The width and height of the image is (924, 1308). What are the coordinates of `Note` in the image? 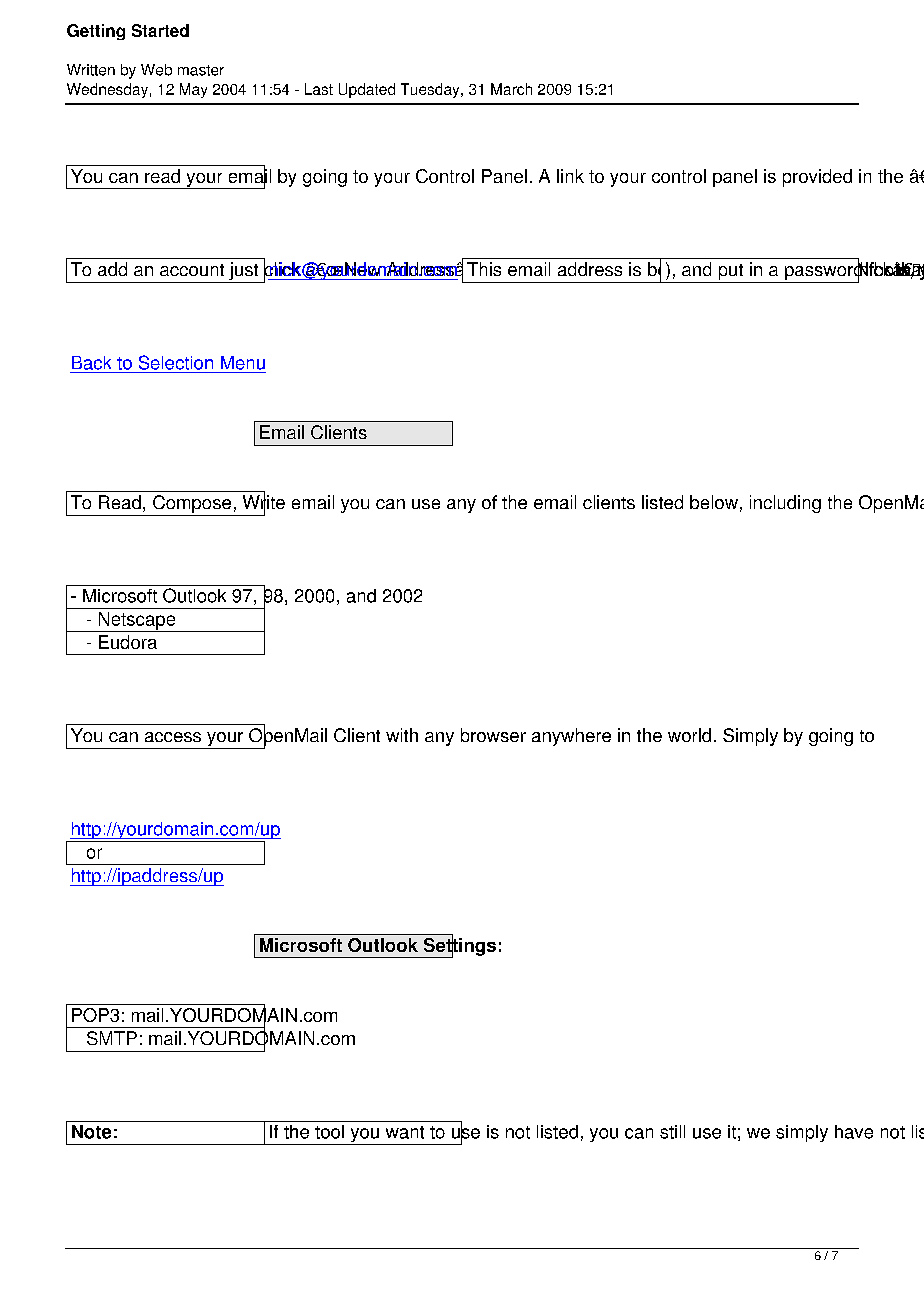 It's located at (91, 1132).
